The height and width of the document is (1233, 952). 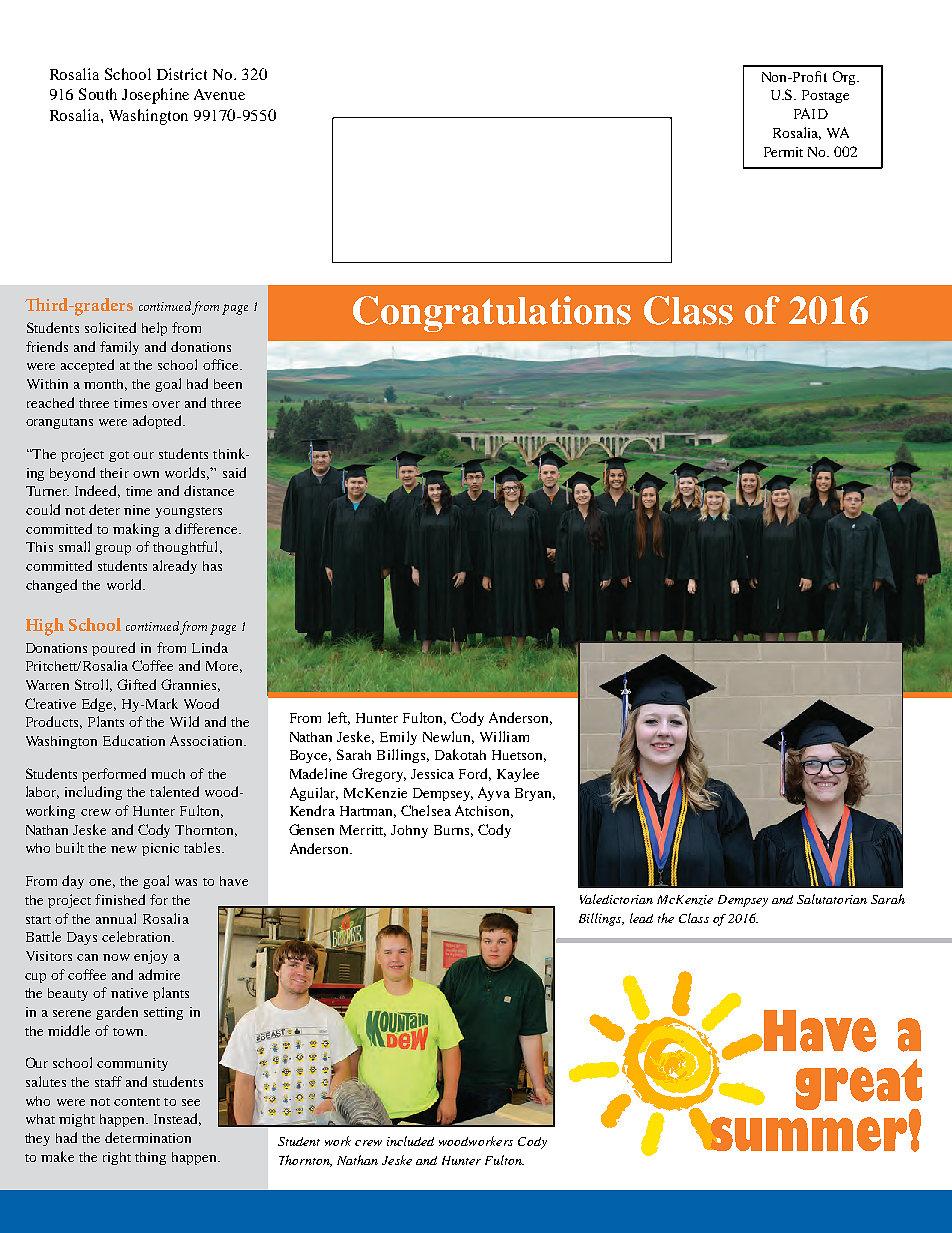 I want to click on Josephine, so click(x=155, y=96).
